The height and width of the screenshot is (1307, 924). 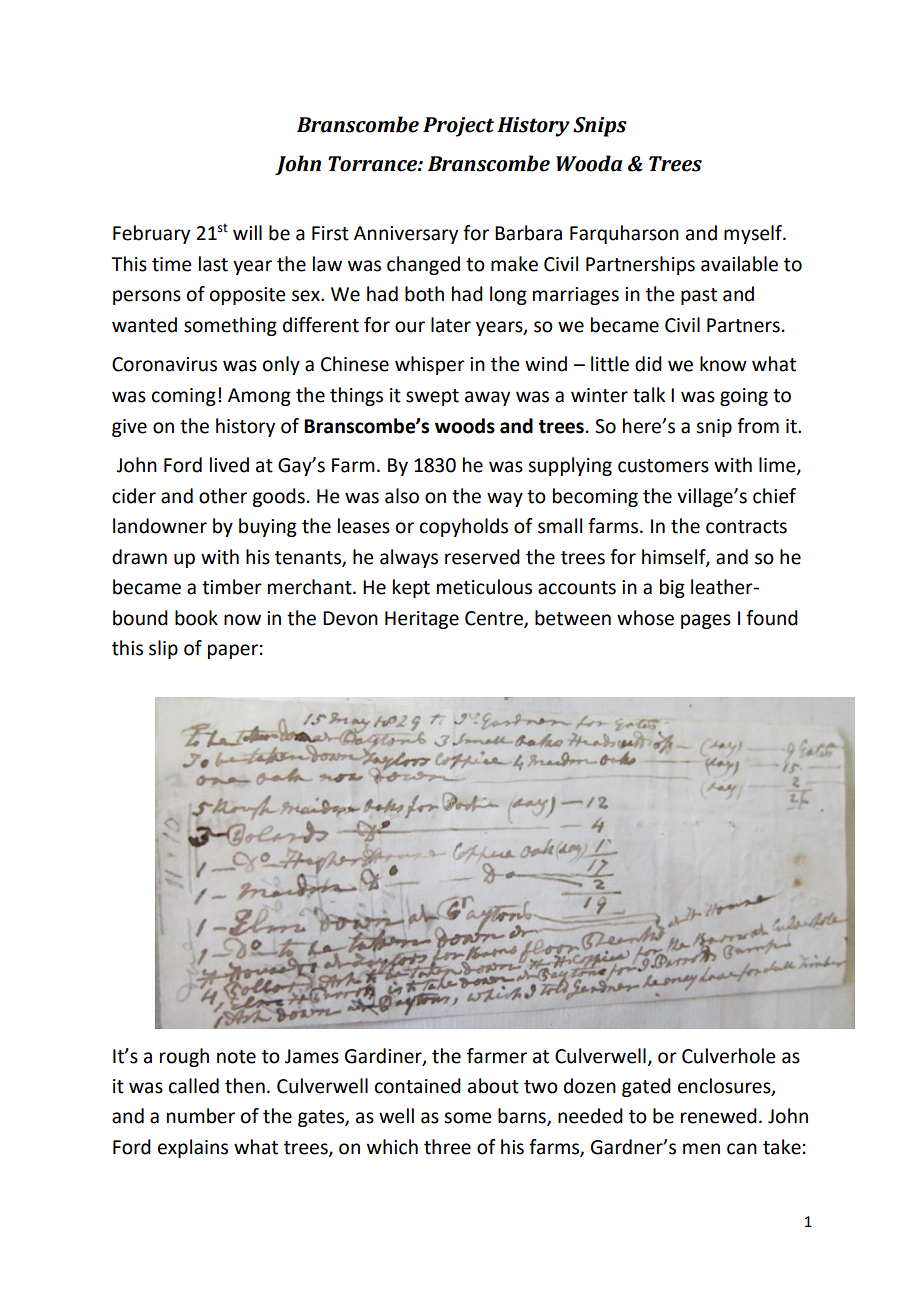 What do you see at coordinates (754, 234) in the screenshot?
I see `myself` at bounding box center [754, 234].
